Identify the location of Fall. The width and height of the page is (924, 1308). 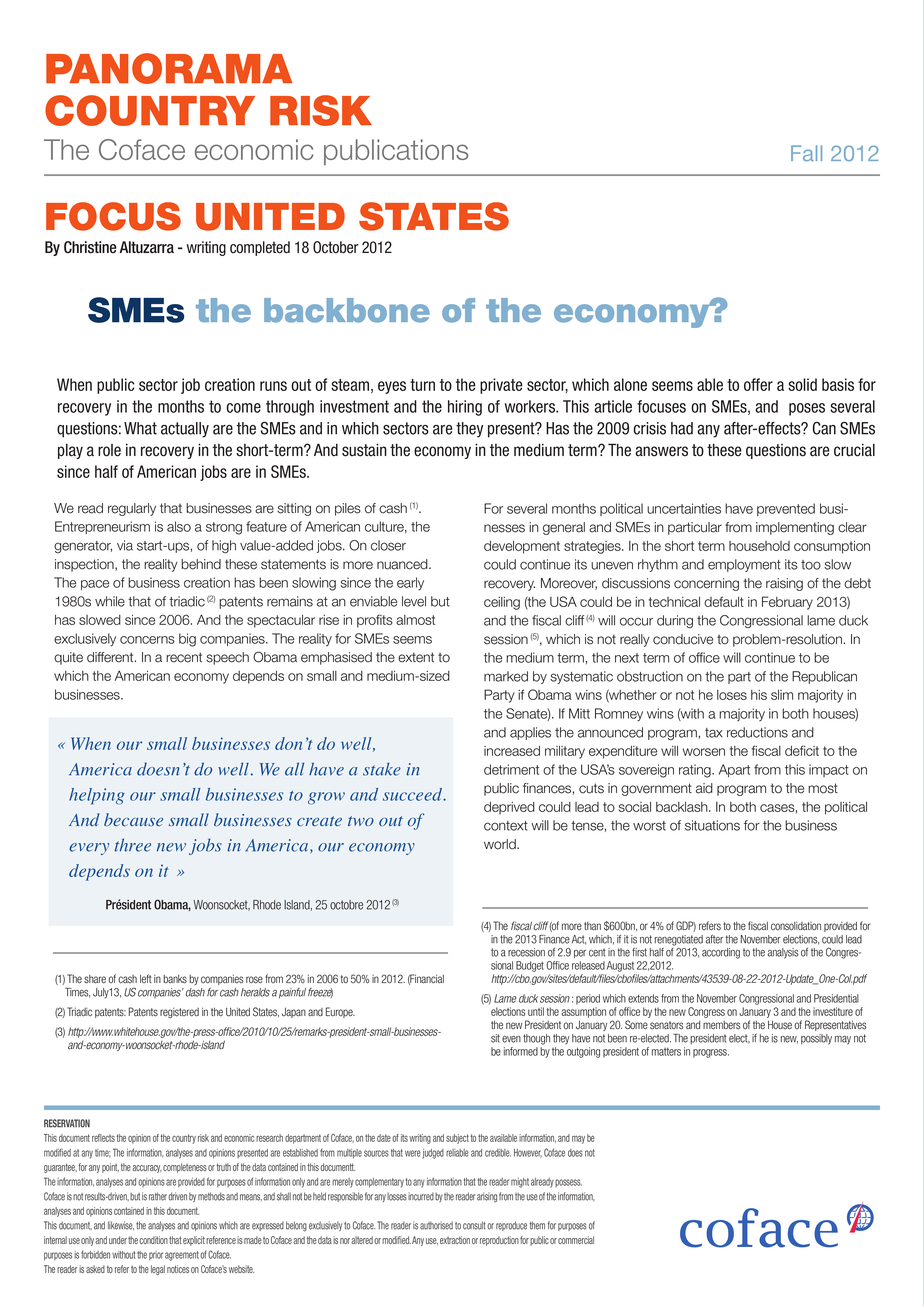
(806, 153).
